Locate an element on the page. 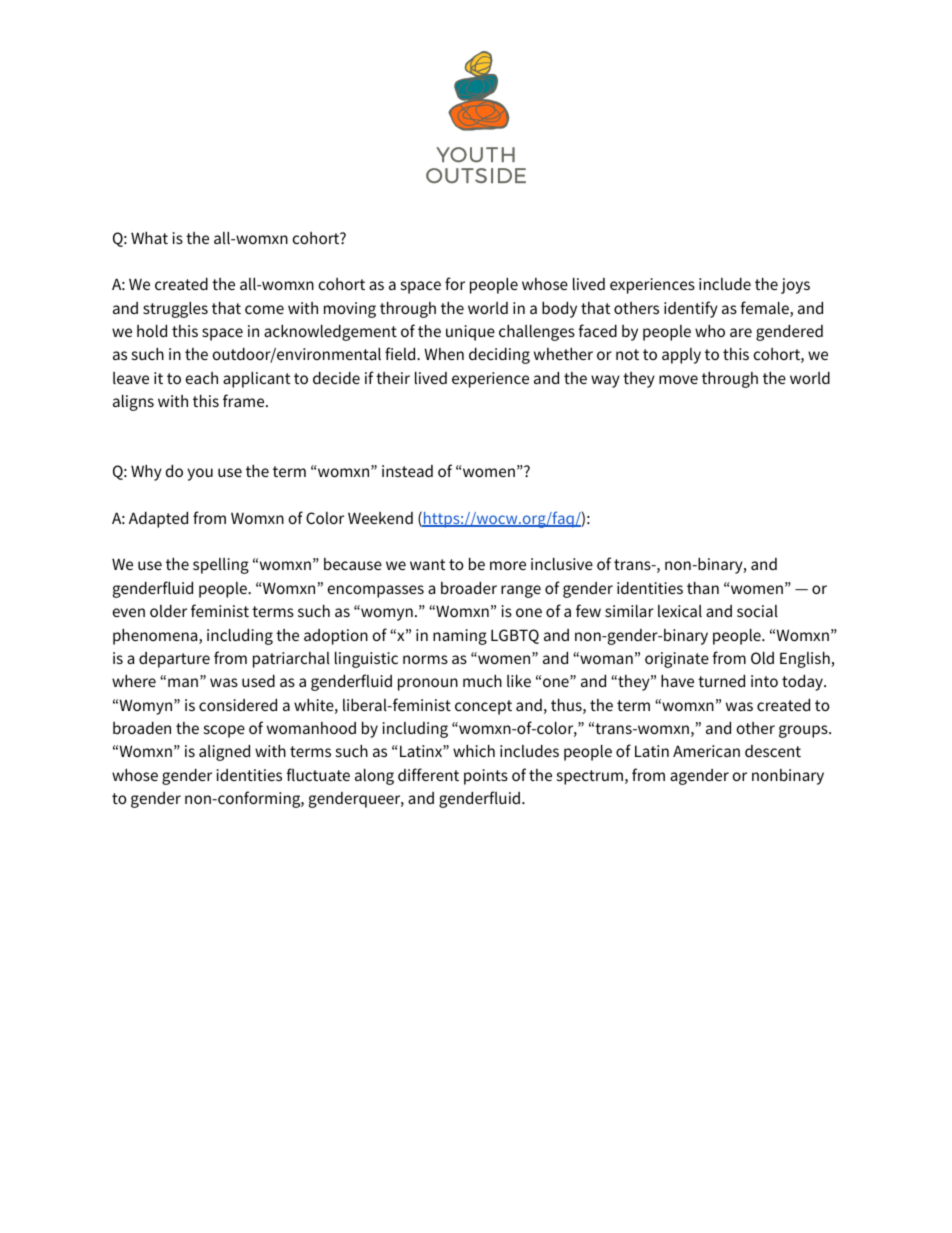 Image resolution: width=952 pixels, height=1233 pixels. American is located at coordinates (706, 751).
